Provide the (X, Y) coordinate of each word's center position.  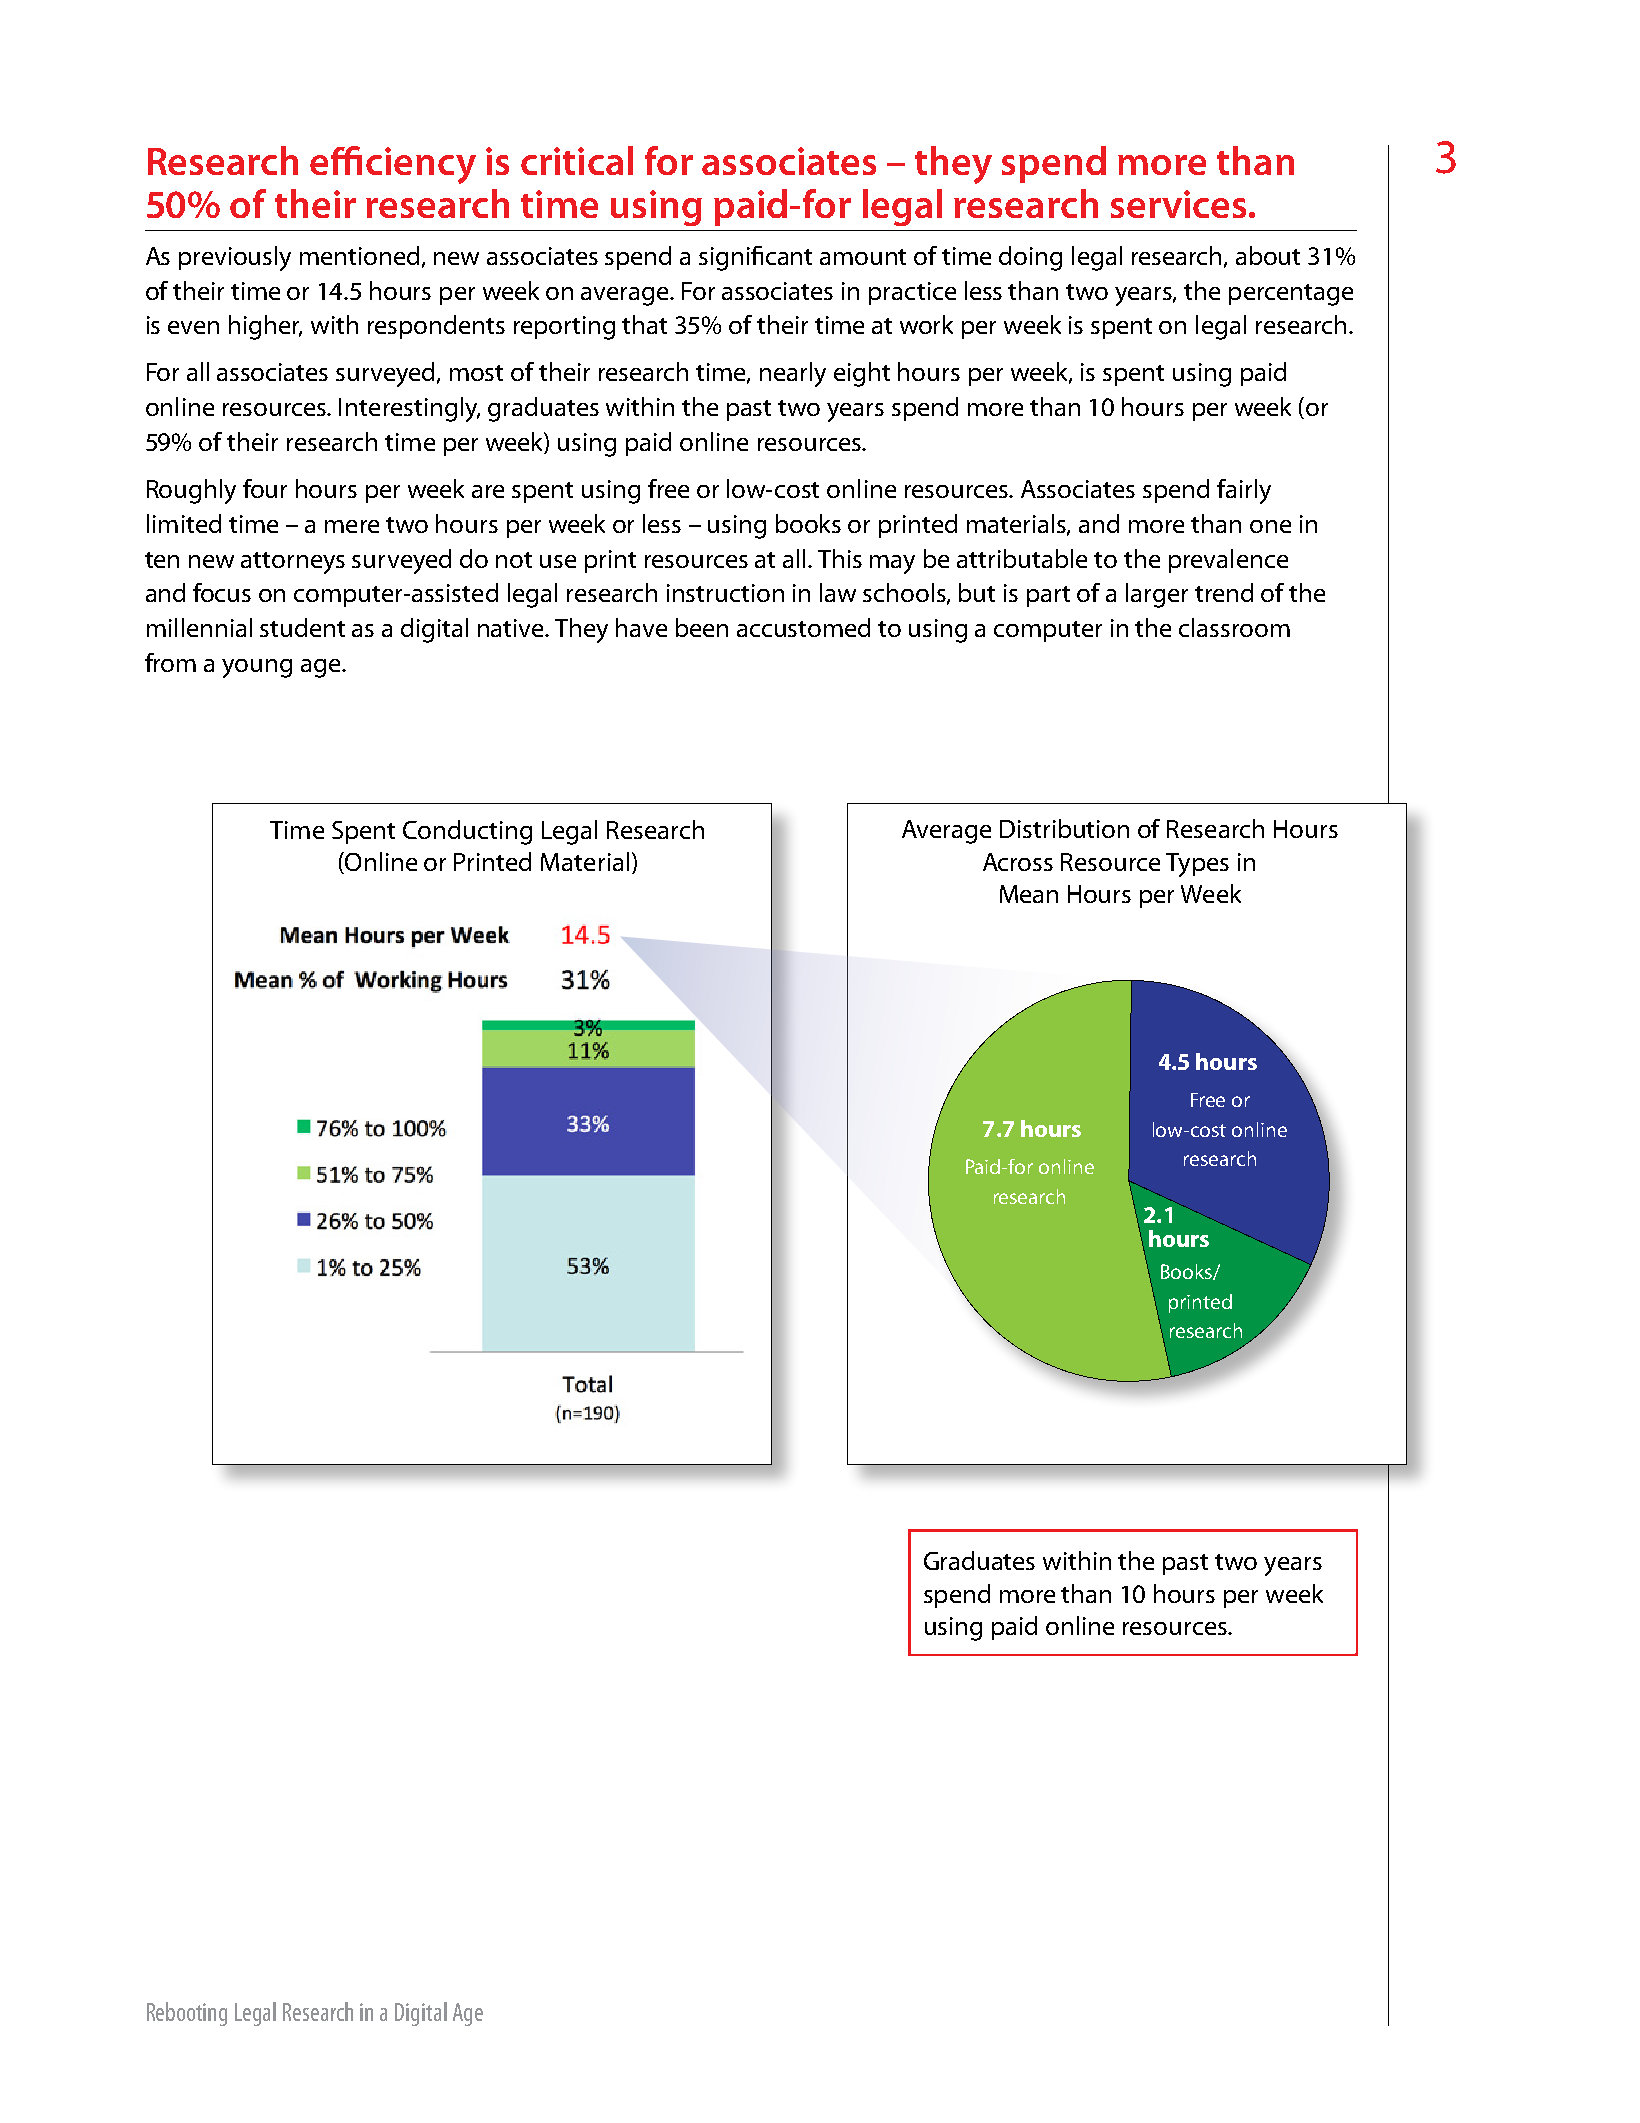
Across (1018, 862)
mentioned (361, 256)
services (1178, 204)
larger (1157, 595)
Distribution (1064, 828)
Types (1197, 865)
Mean (1029, 894)
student (302, 627)
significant (755, 258)
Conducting (467, 832)
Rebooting (187, 2014)
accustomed (803, 627)
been (702, 627)
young (257, 668)
